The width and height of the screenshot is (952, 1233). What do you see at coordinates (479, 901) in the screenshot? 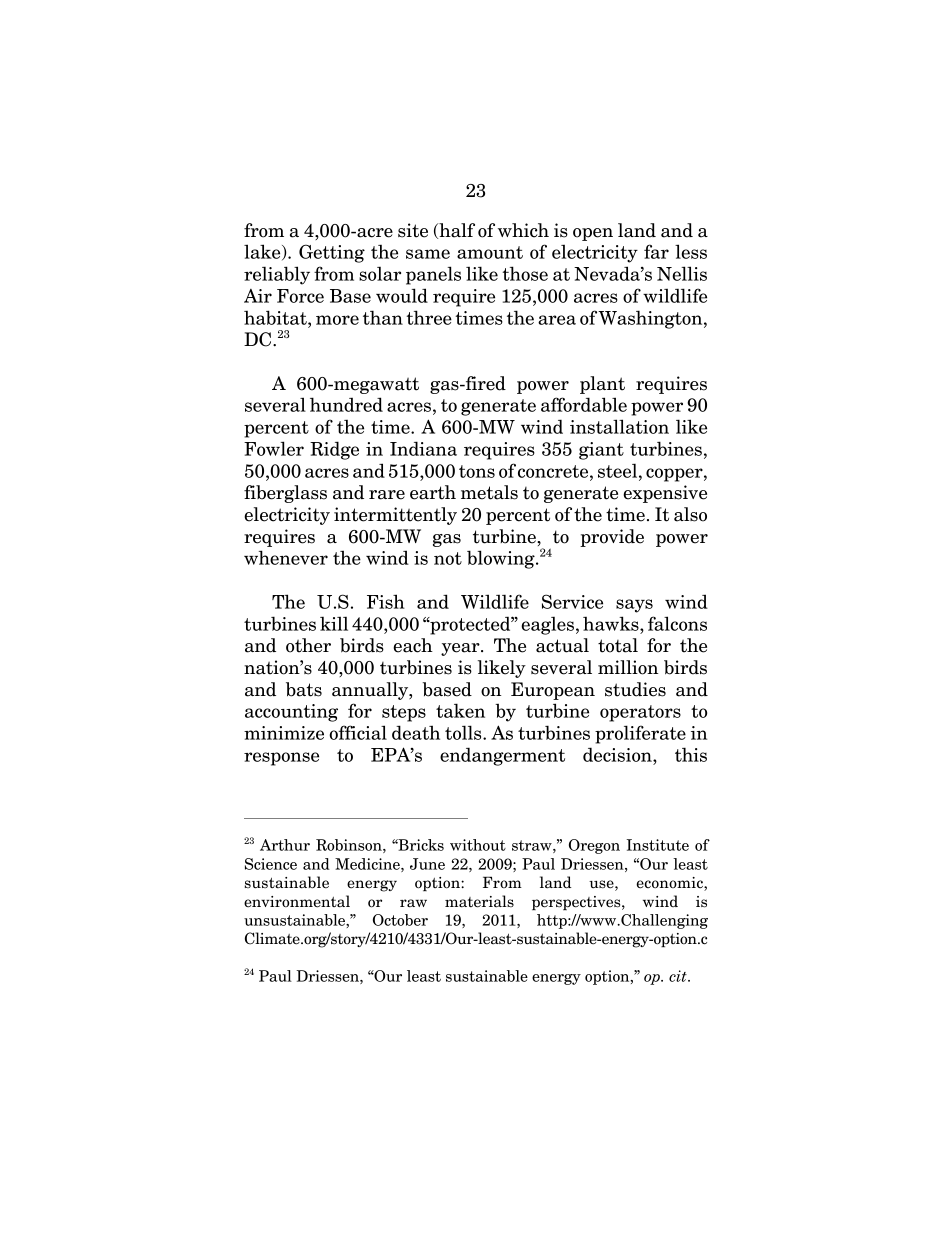
I see `materials` at bounding box center [479, 901].
